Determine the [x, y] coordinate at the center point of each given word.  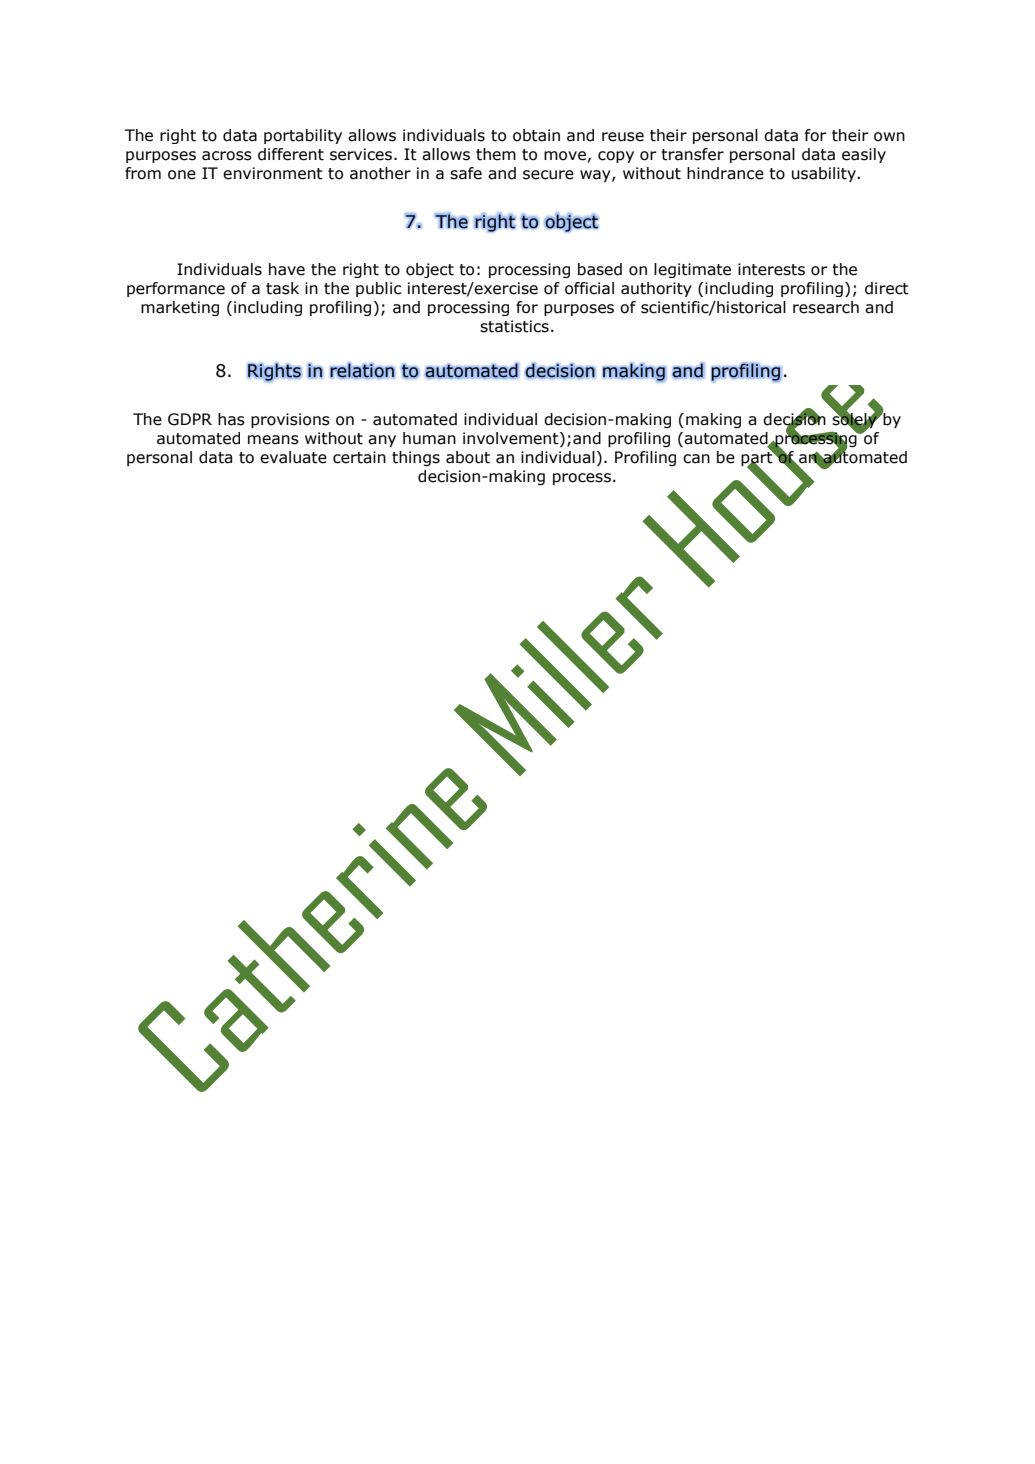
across [227, 156]
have [287, 269]
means [273, 440]
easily [864, 155]
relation [362, 371]
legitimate [692, 270]
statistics [514, 326]
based [600, 269]
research [826, 307]
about [468, 457]
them [496, 154]
